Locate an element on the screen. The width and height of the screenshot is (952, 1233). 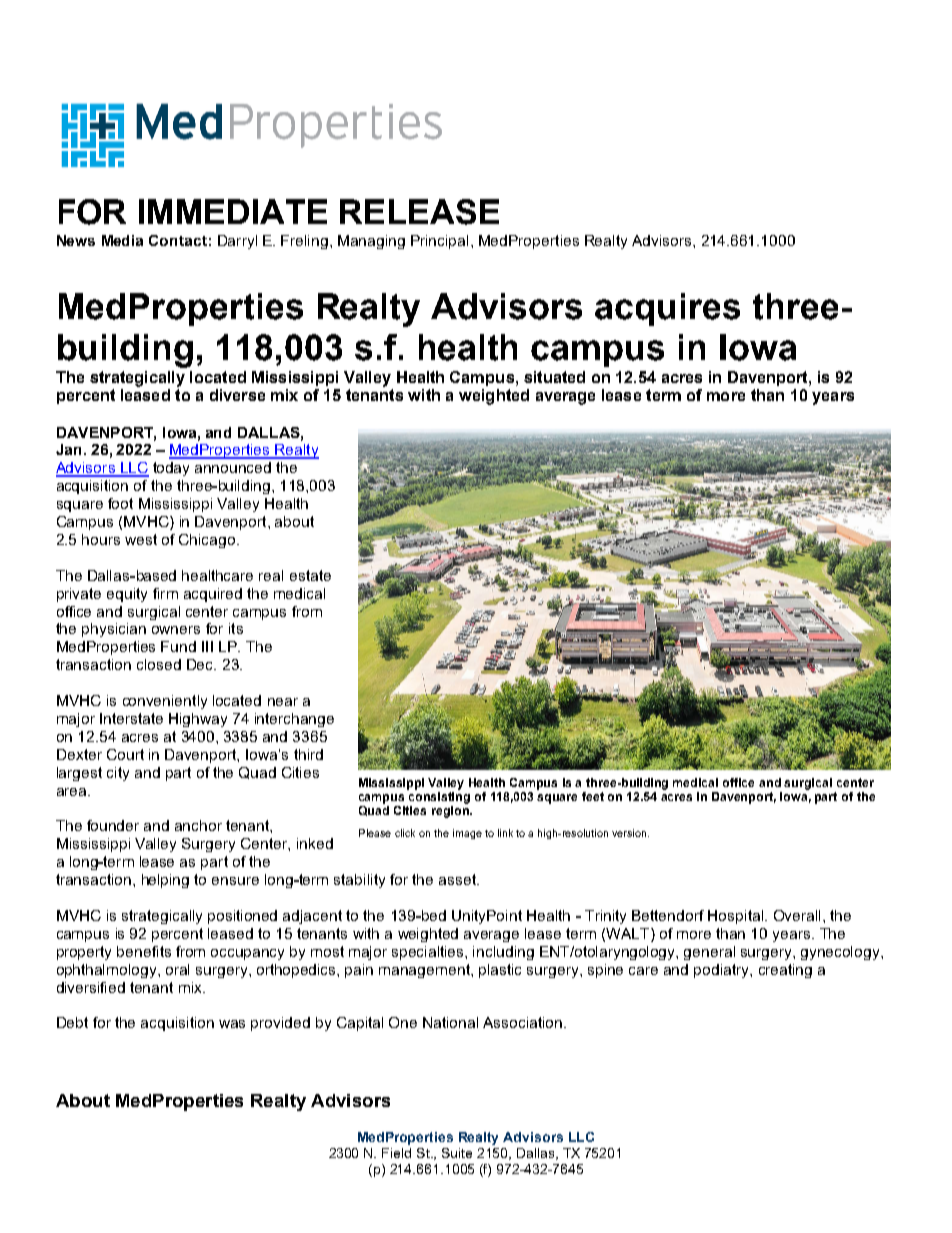
Principal is located at coordinates (439, 242).
